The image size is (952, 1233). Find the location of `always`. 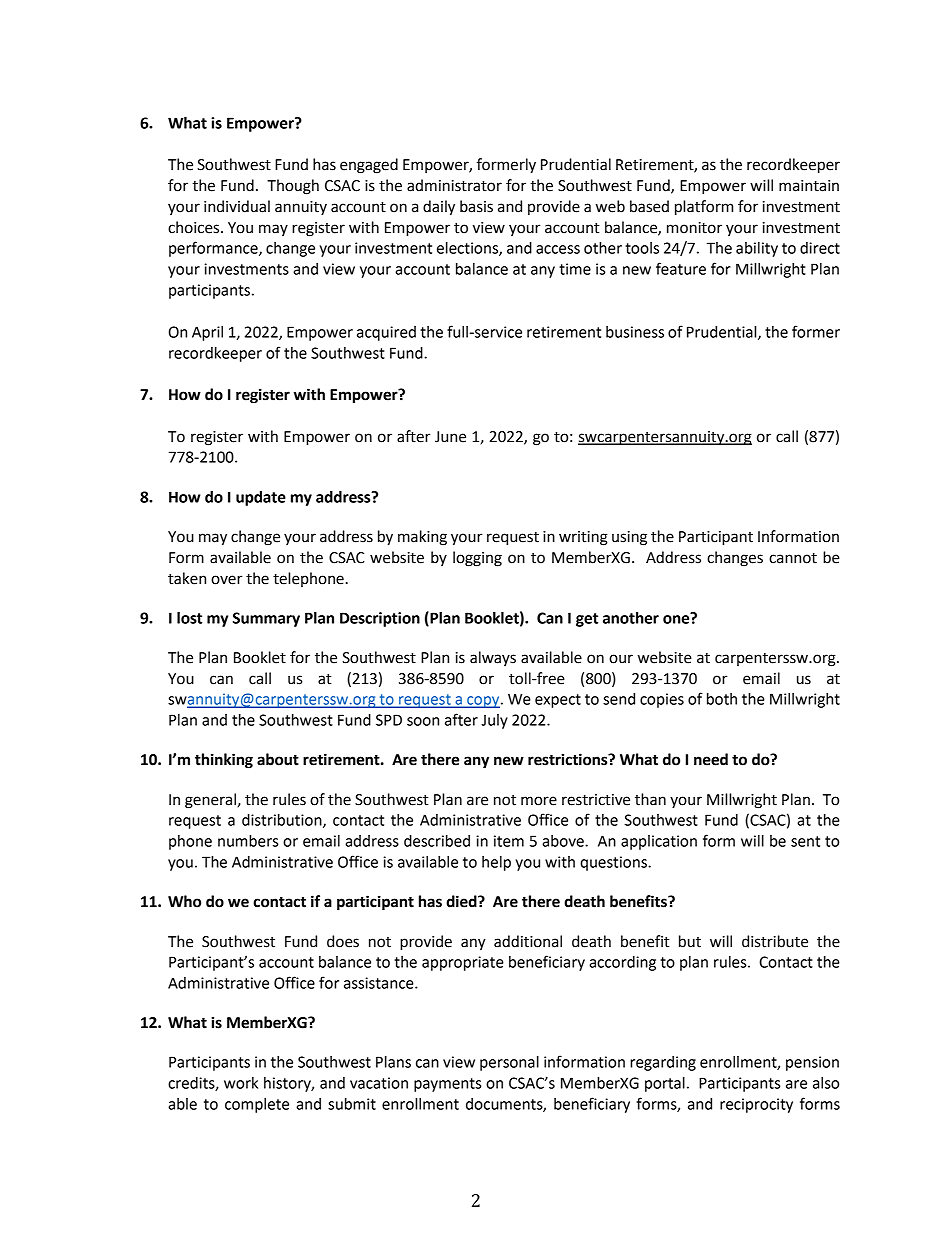

always is located at coordinates (493, 658).
